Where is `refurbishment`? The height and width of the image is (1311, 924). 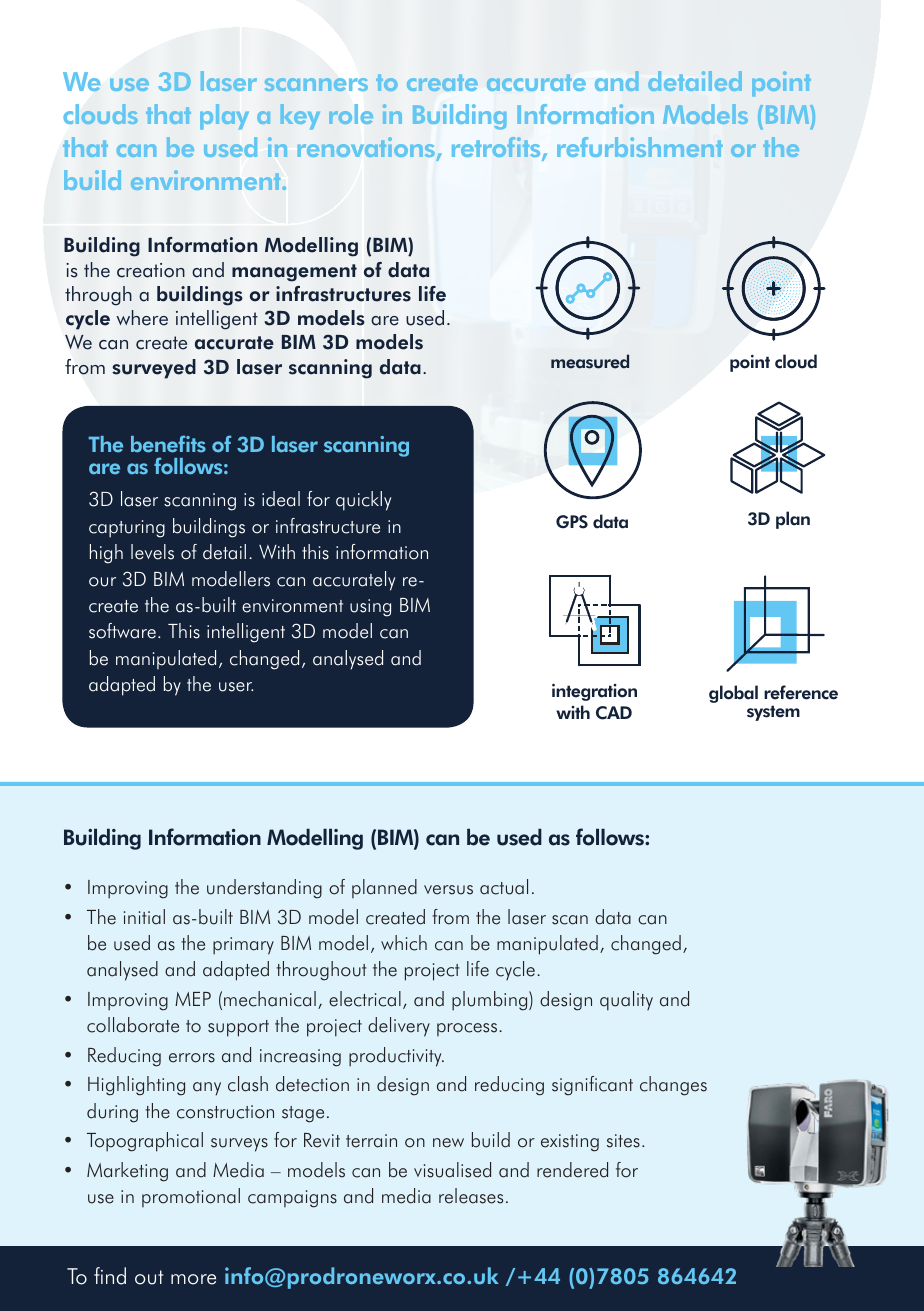 refurbishment is located at coordinates (640, 147).
